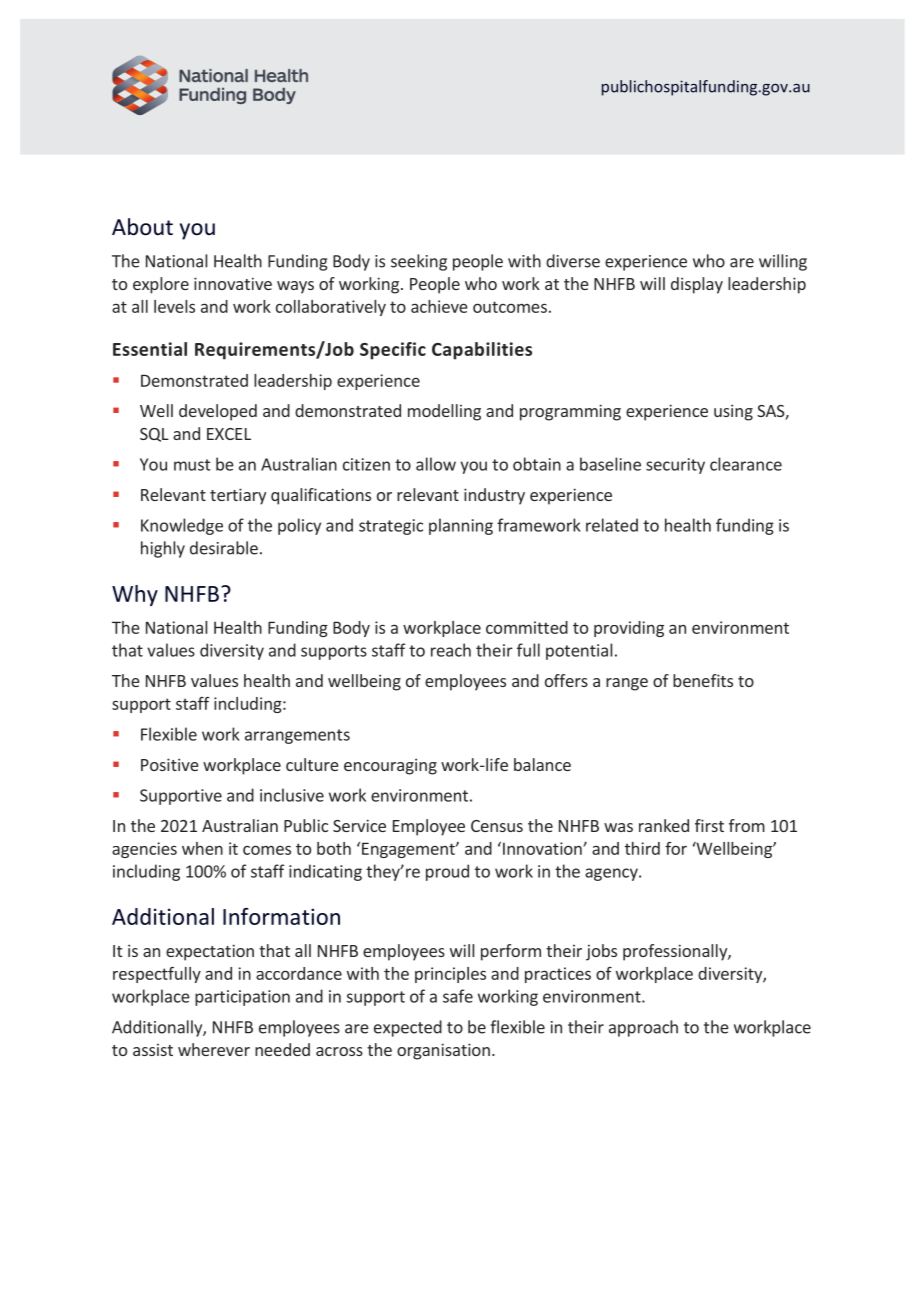  Describe the element at coordinates (408, 1028) in the image. I see `expected` at that location.
